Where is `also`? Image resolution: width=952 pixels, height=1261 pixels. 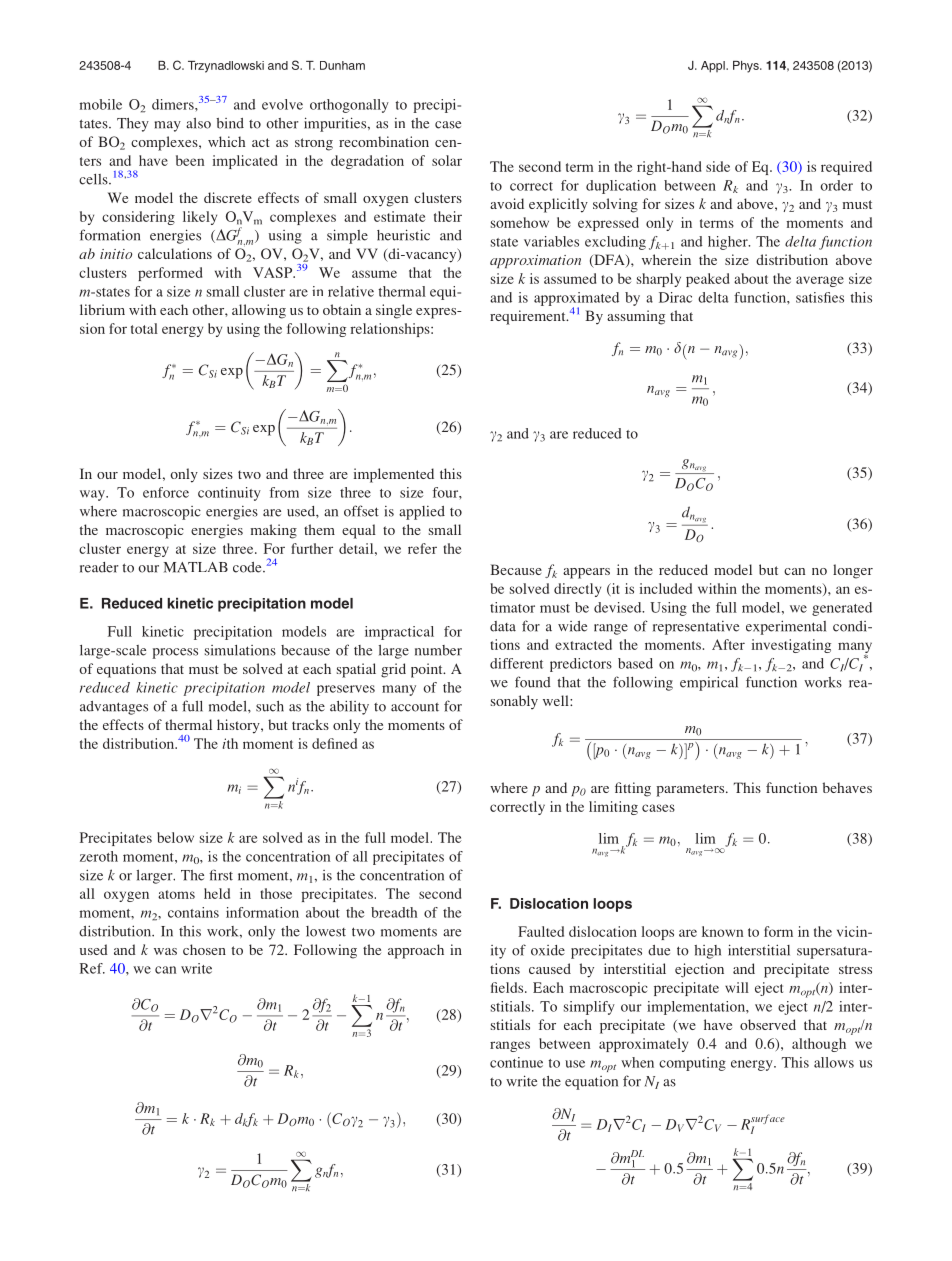 also is located at coordinates (198, 123).
